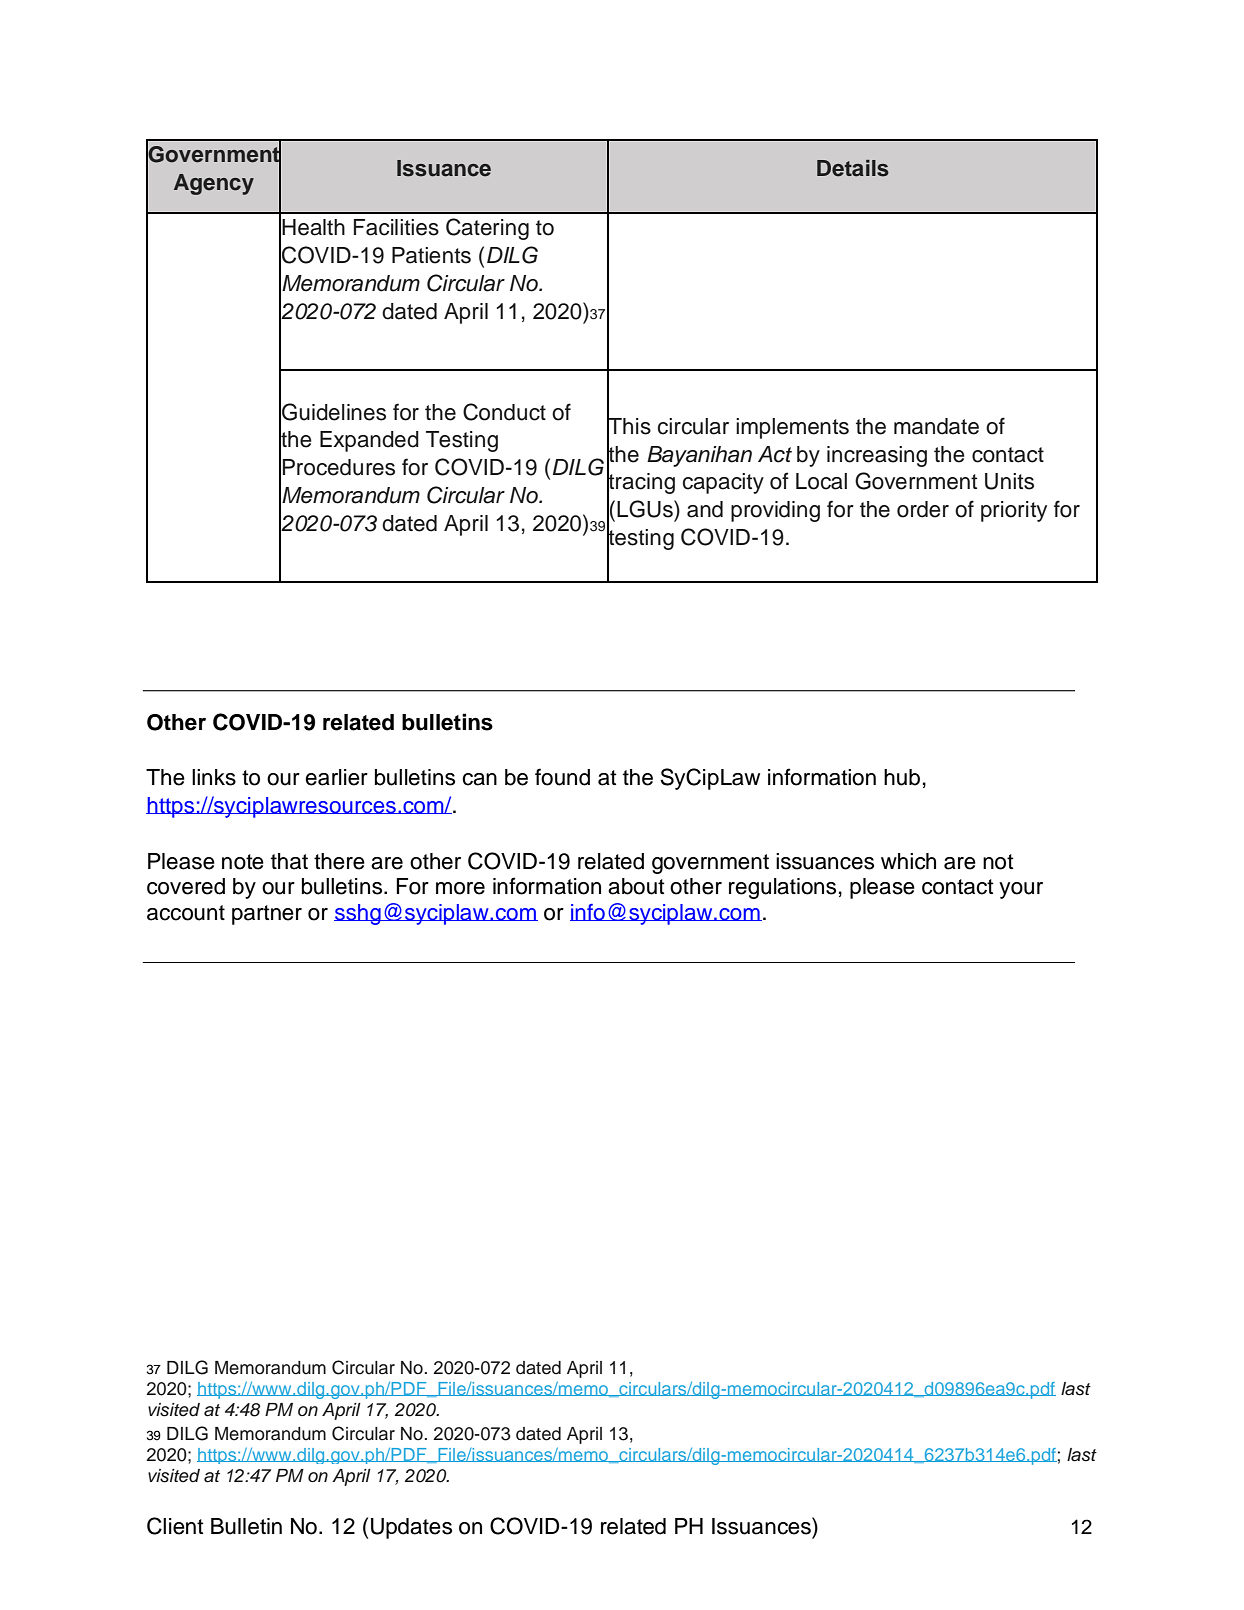 The image size is (1244, 1610). Describe the element at coordinates (782, 888) in the screenshot. I see `regulations` at that location.
